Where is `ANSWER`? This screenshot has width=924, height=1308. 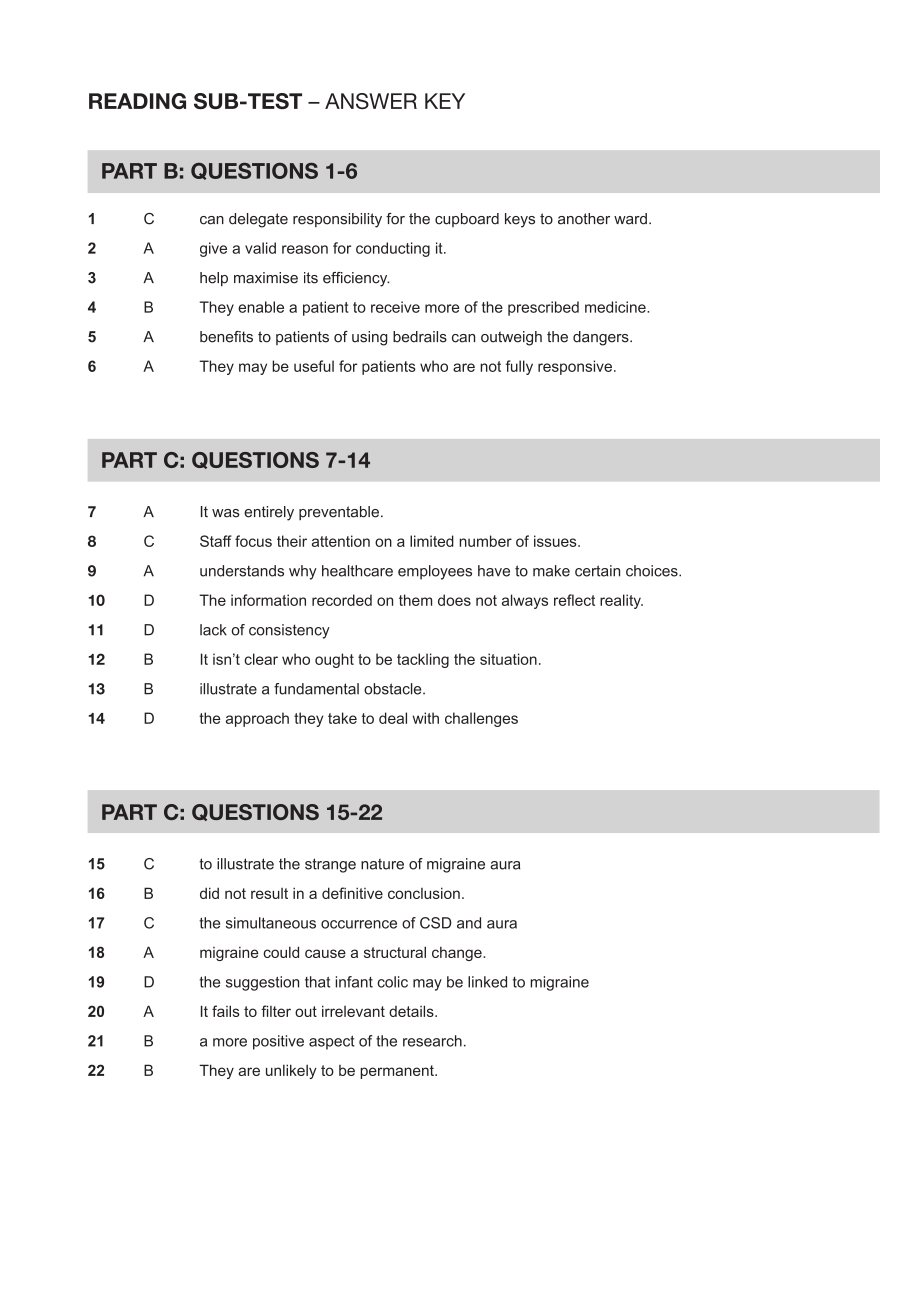 ANSWER is located at coordinates (371, 101).
